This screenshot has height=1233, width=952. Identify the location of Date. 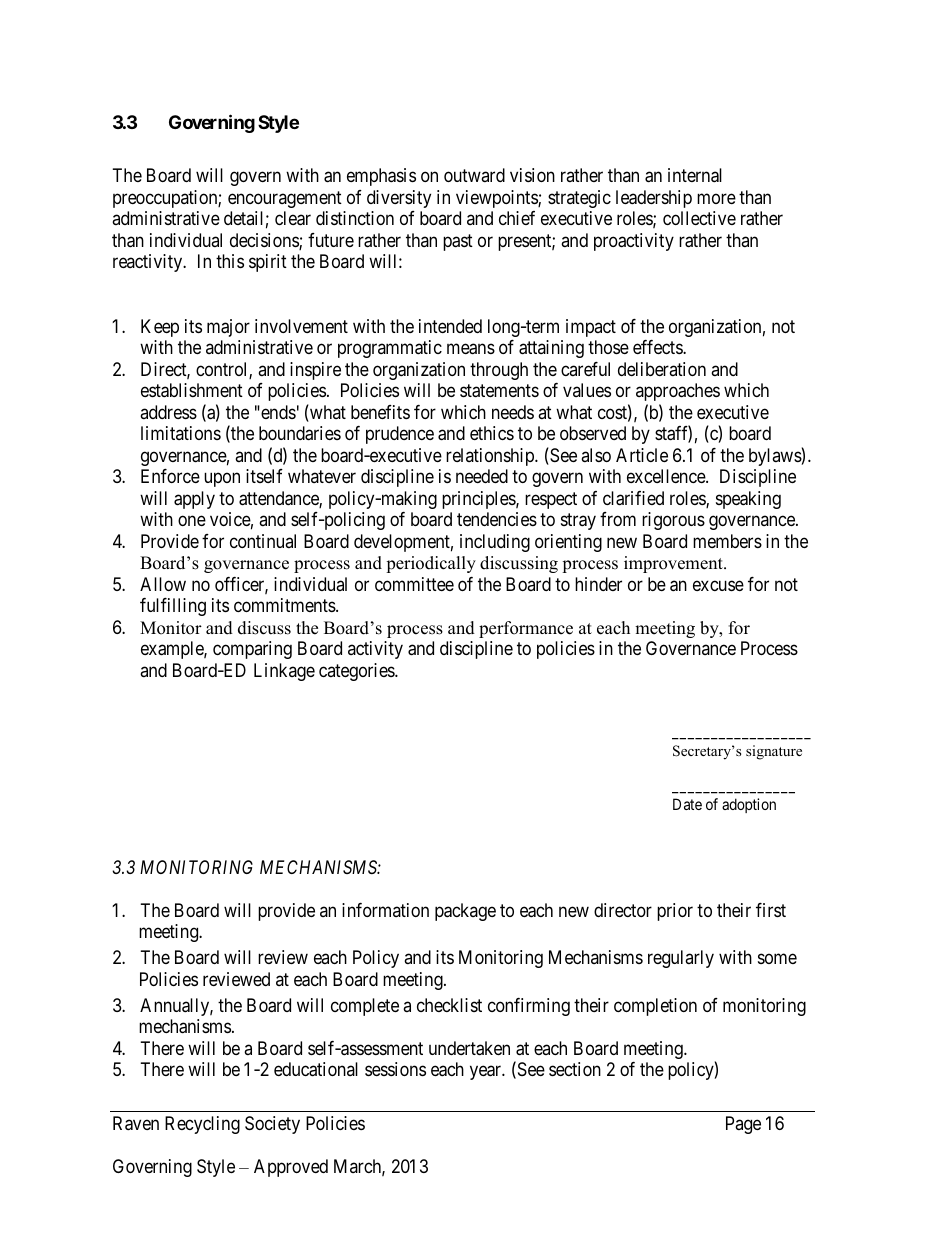
(687, 804).
